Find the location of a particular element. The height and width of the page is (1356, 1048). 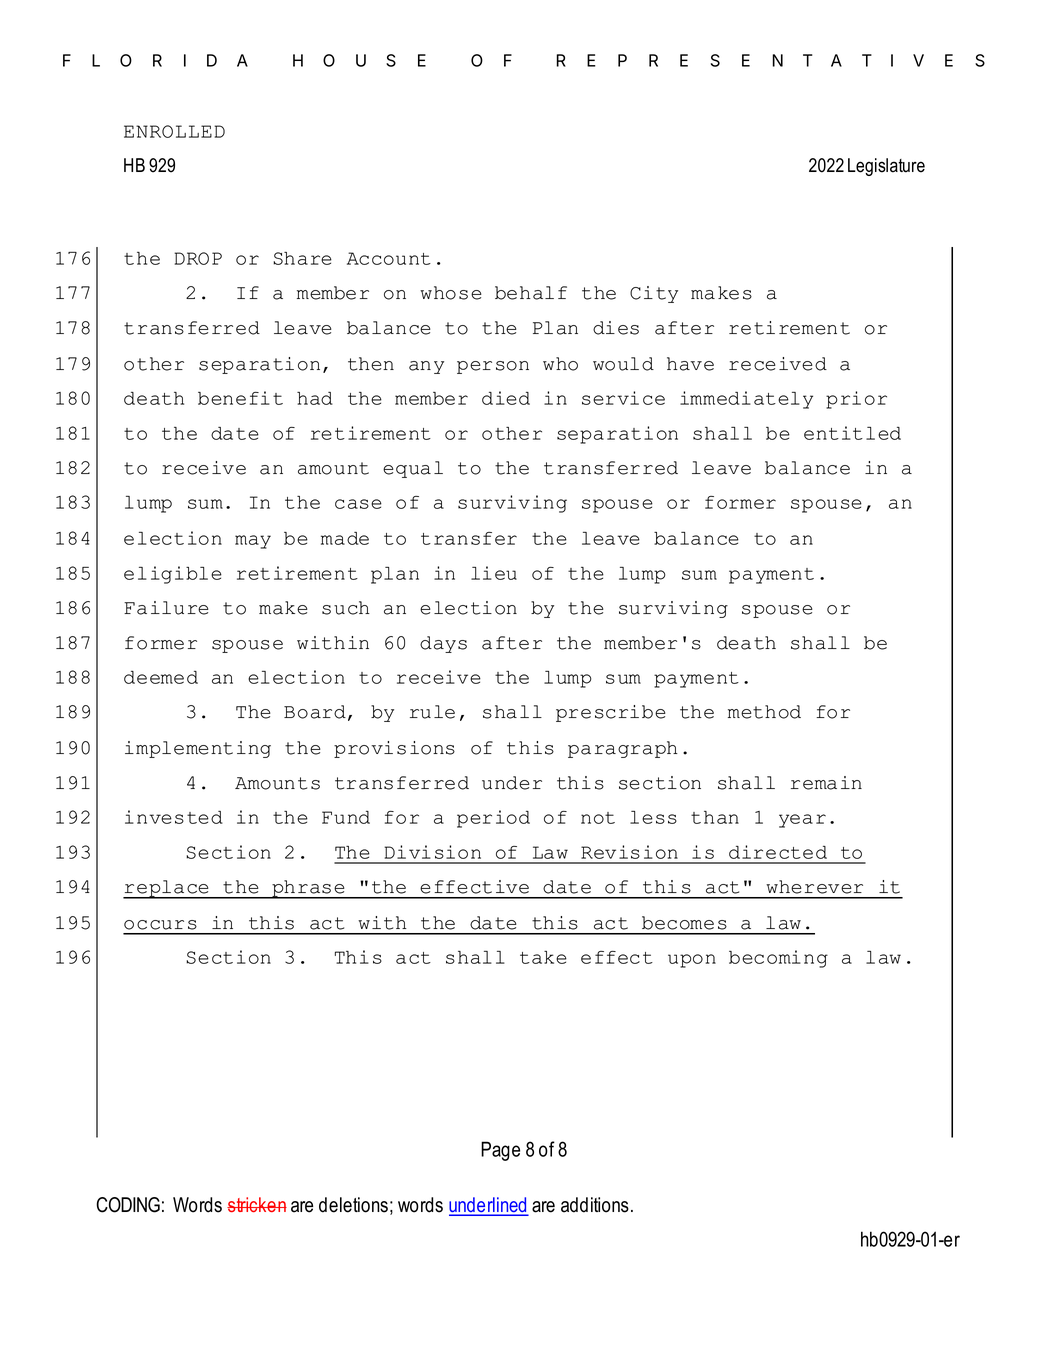

take is located at coordinates (543, 957).
